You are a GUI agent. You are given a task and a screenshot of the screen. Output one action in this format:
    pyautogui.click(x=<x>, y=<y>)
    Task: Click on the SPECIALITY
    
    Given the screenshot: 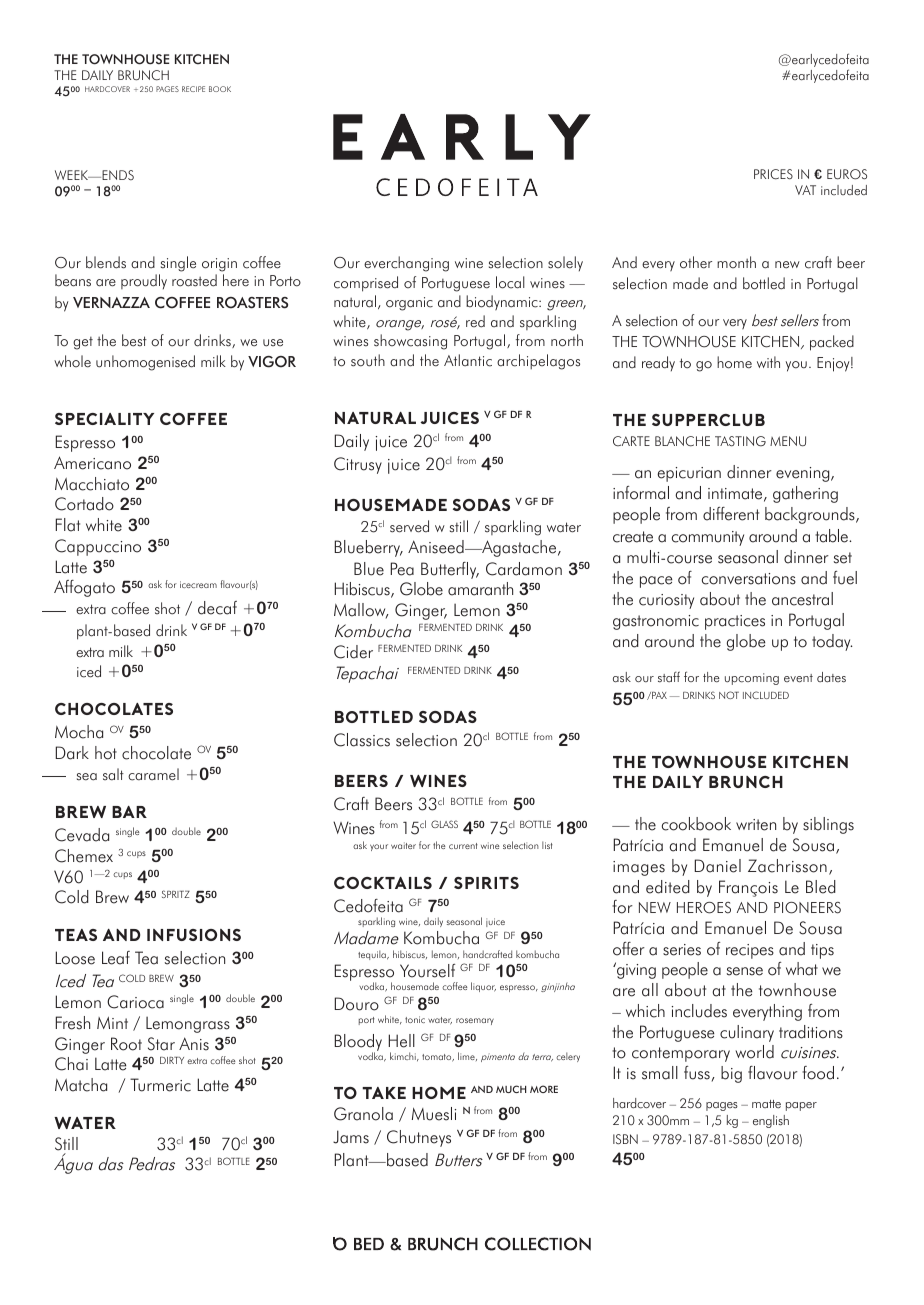 What is the action you would take?
    pyautogui.click(x=104, y=419)
